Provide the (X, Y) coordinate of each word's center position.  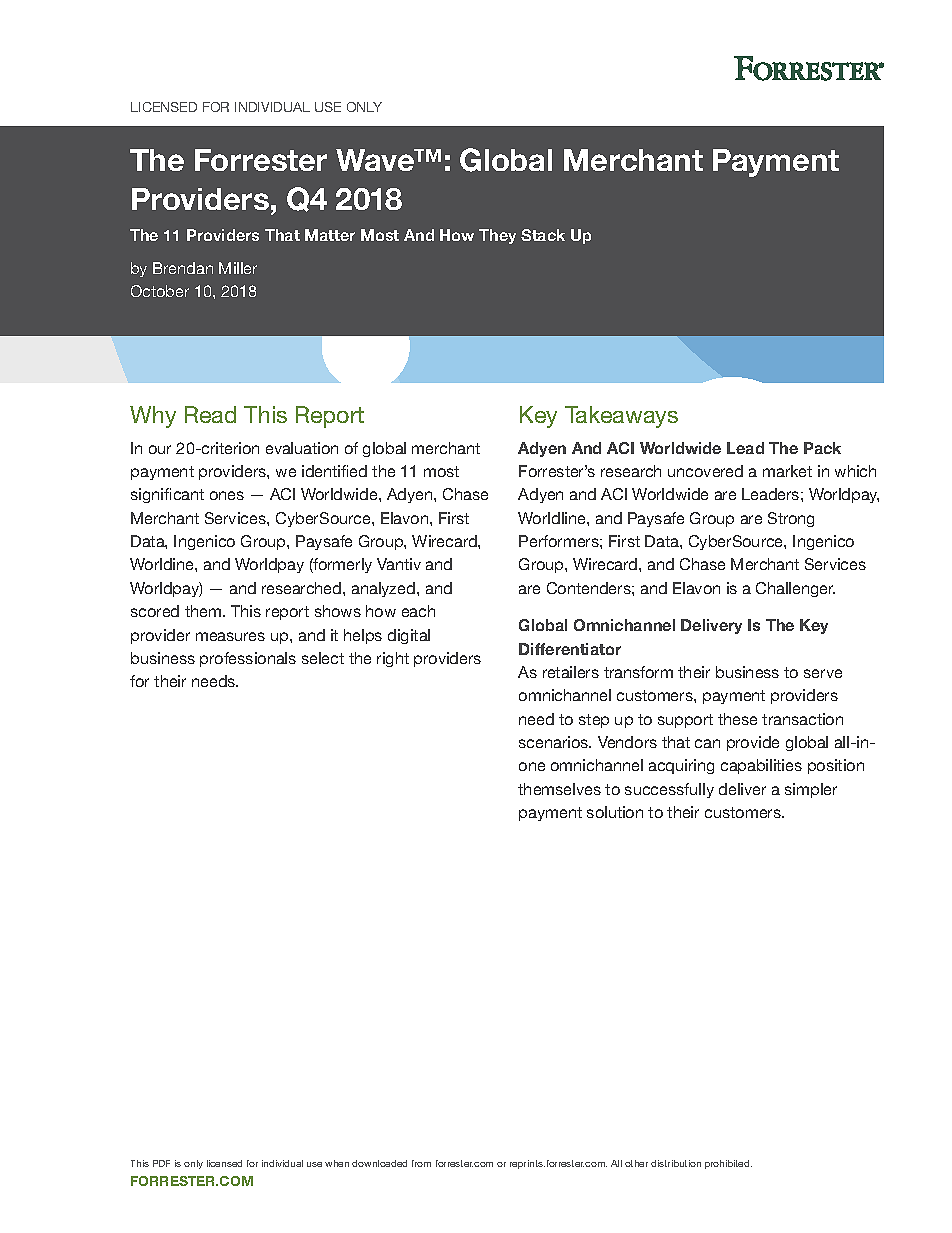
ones (227, 495)
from (421, 1163)
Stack (543, 235)
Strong (791, 519)
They (497, 236)
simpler (811, 790)
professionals (248, 659)
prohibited (728, 1164)
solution (615, 812)
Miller (238, 268)
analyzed (385, 589)
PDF (161, 1163)
